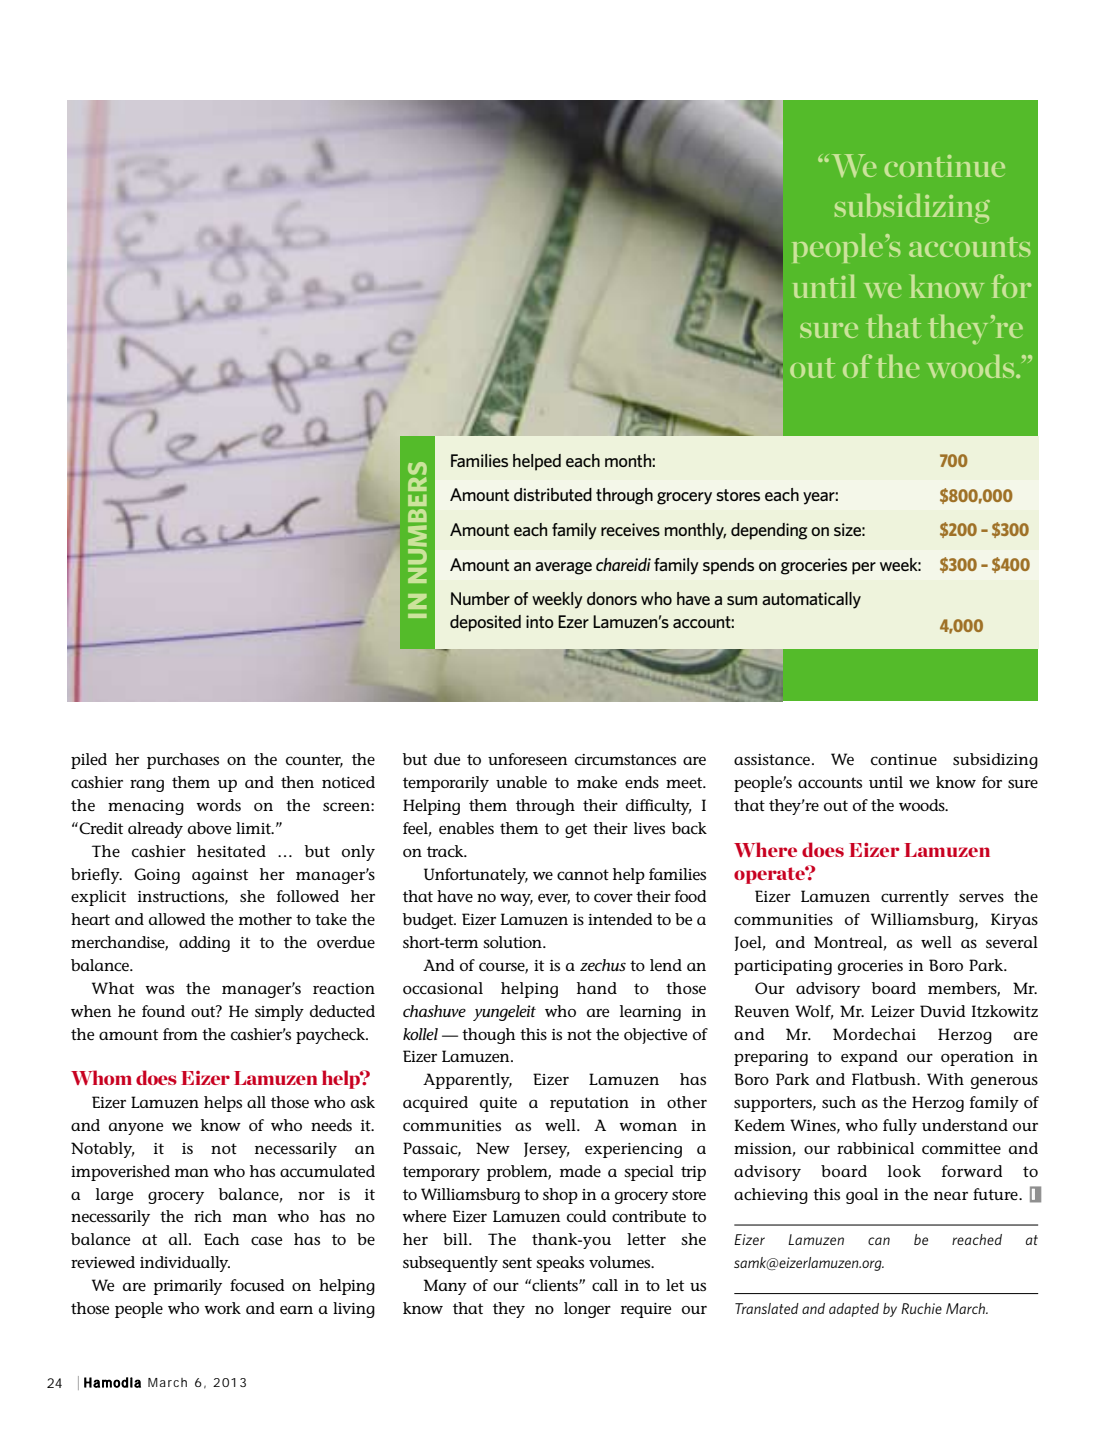  Describe the element at coordinates (630, 529) in the image. I see `receives` at that location.
